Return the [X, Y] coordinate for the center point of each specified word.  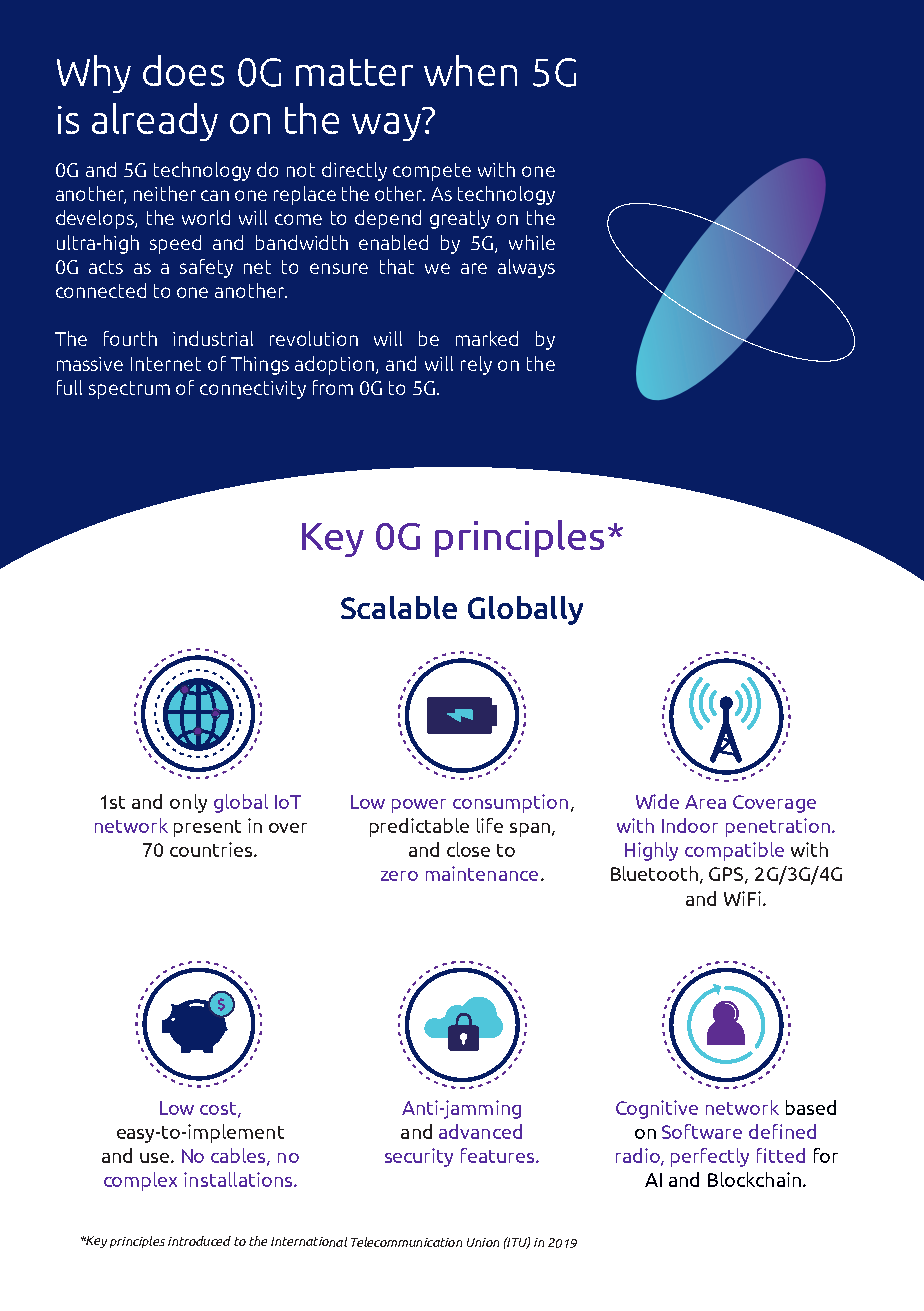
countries [212, 849]
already [155, 122]
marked [487, 338]
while [532, 242]
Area [705, 802]
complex [140, 1181]
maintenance [482, 873]
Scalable [399, 607]
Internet [166, 364]
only [188, 803]
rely [476, 365]
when [470, 70]
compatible [734, 851]
